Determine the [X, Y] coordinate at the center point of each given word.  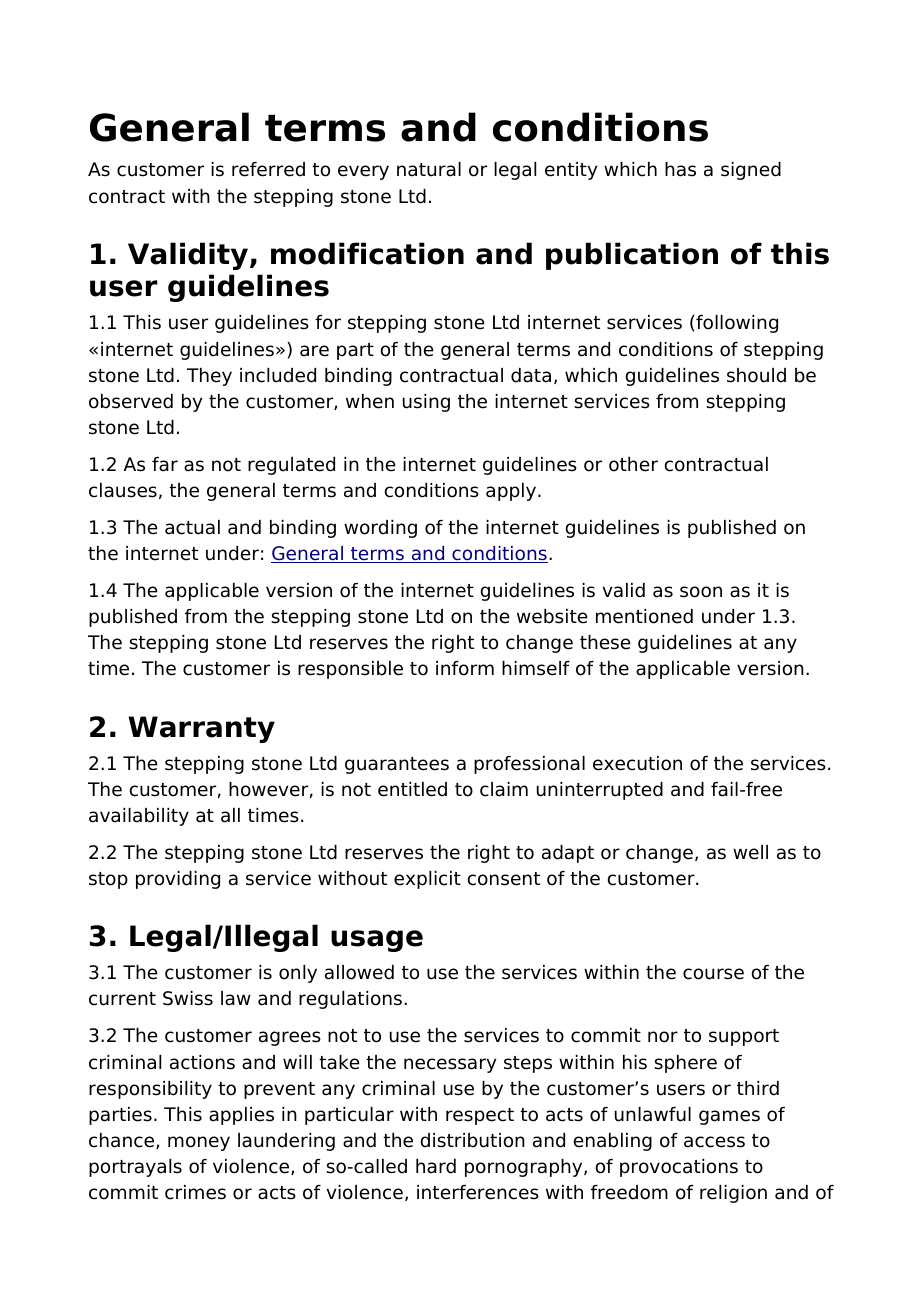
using [426, 403]
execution [637, 763]
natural [429, 169]
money [199, 1143]
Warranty [201, 729]
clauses [123, 490]
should [756, 375]
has [680, 169]
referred [268, 169]
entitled [412, 789]
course [713, 974]
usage [377, 941]
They [209, 377]
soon [701, 592]
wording [380, 529]
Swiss [188, 998]
